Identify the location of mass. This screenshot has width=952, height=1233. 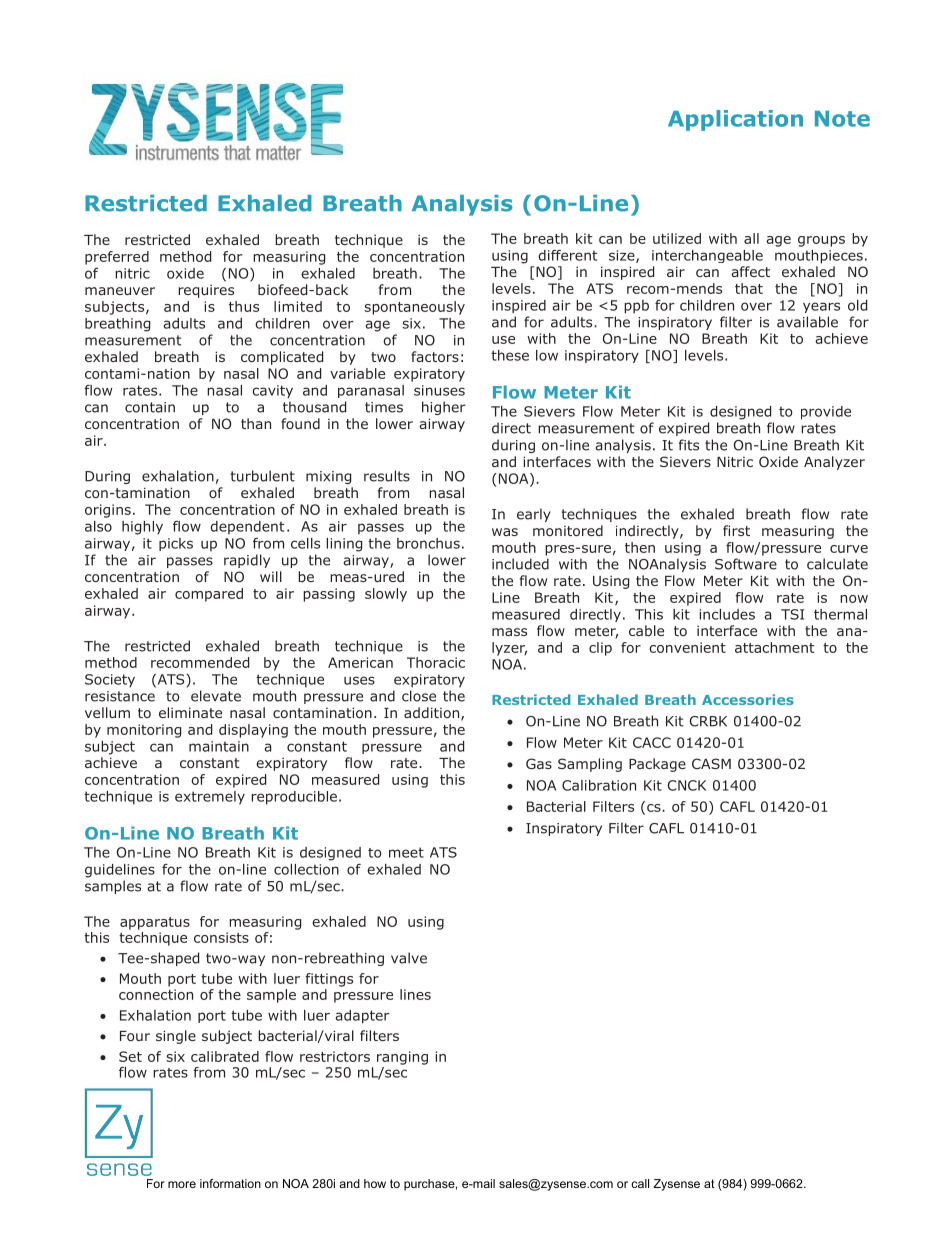
(509, 632).
